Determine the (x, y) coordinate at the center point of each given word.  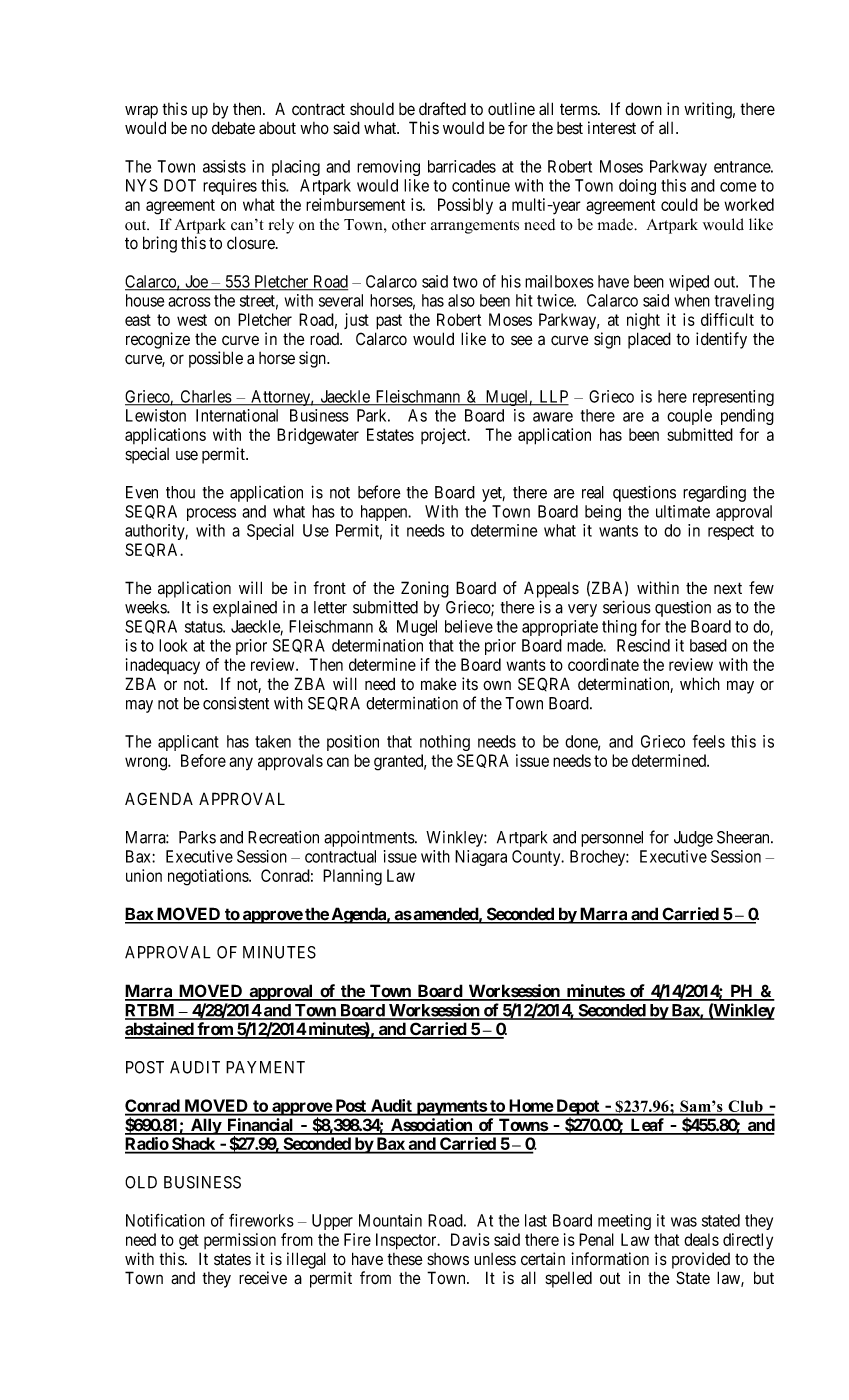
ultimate (683, 511)
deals (701, 1239)
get (189, 1242)
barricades (462, 166)
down (643, 108)
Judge (693, 839)
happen (385, 513)
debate (233, 128)
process (211, 514)
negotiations (209, 877)
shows (448, 1259)
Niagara (481, 858)
